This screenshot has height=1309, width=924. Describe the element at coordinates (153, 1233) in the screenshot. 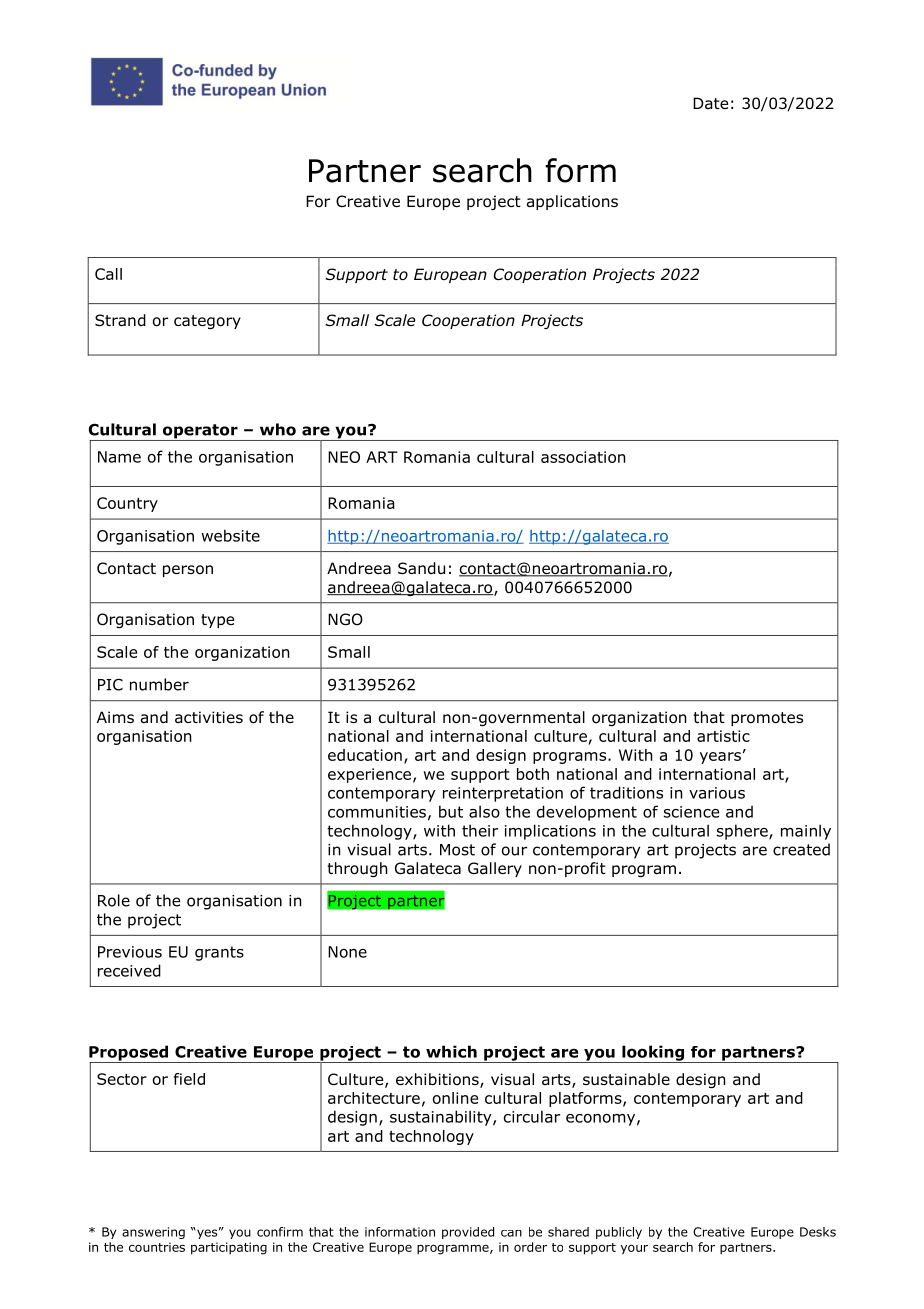

I see `answering` at that location.
